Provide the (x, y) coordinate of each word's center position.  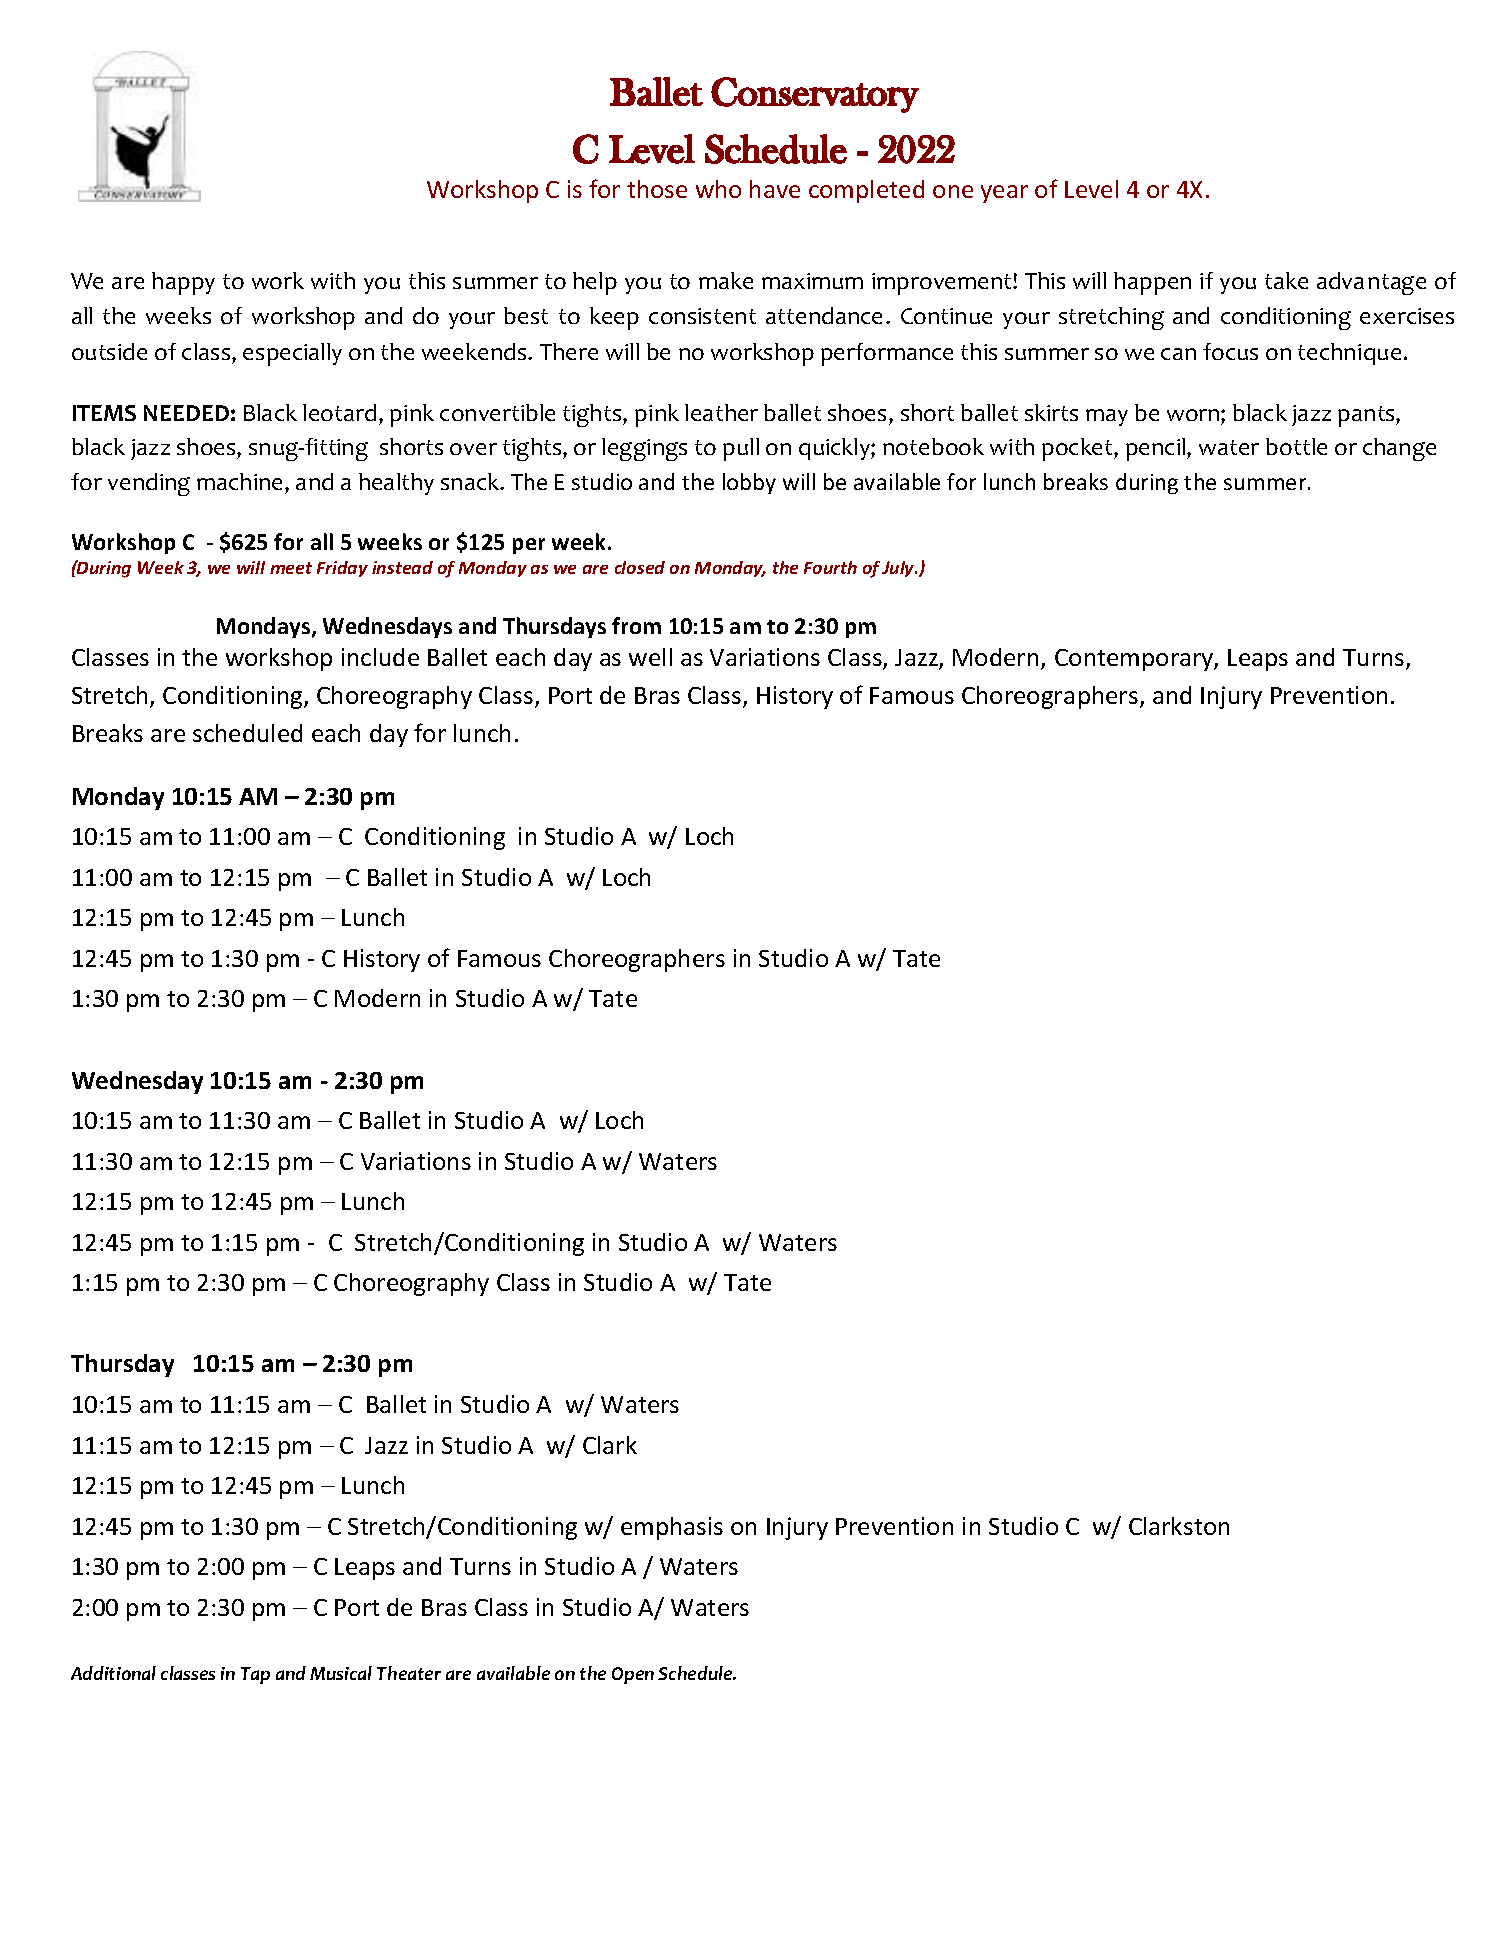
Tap (255, 1675)
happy (183, 283)
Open (633, 1675)
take (1286, 280)
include (380, 657)
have (775, 189)
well (650, 657)
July (899, 569)
